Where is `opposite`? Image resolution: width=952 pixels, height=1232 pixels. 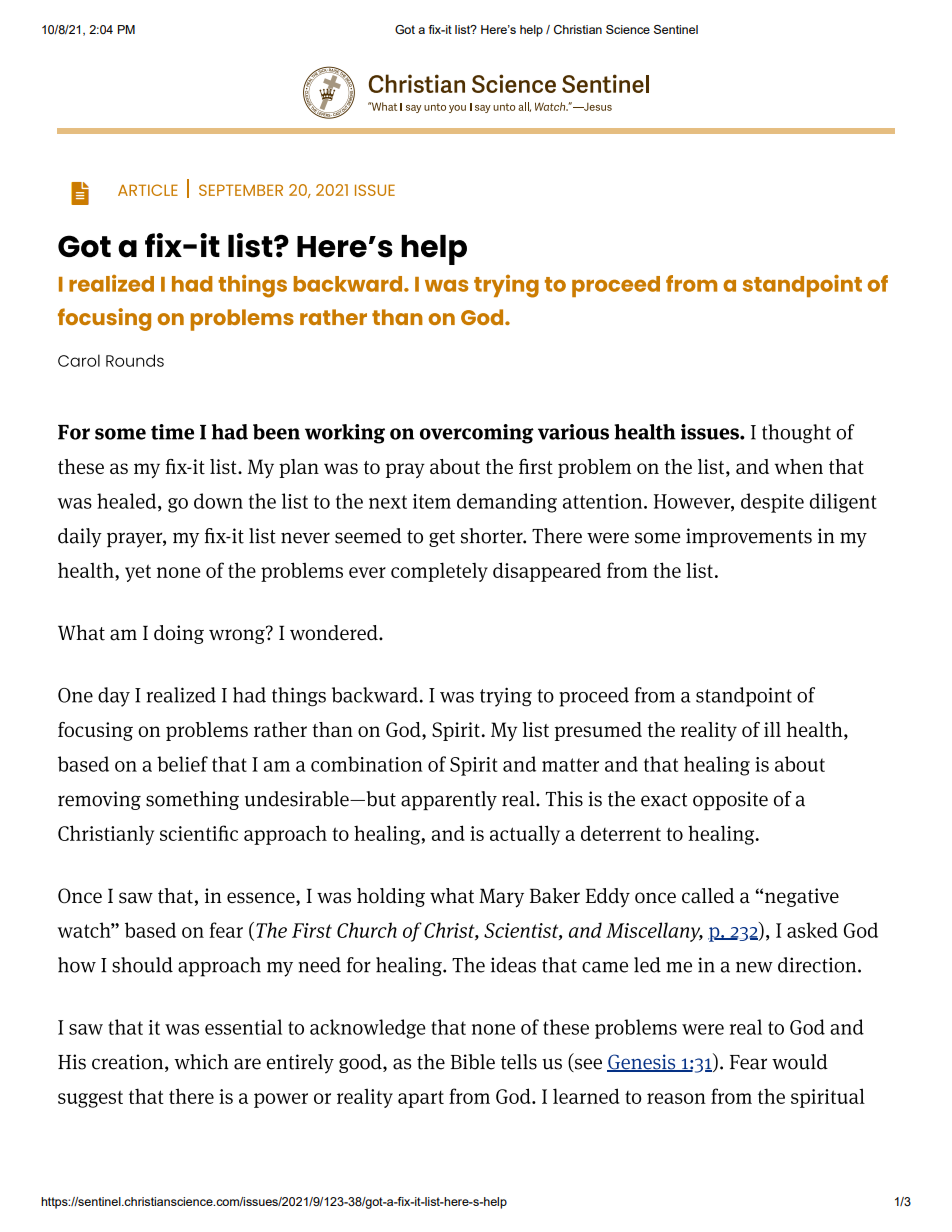
opposite is located at coordinates (730, 800).
